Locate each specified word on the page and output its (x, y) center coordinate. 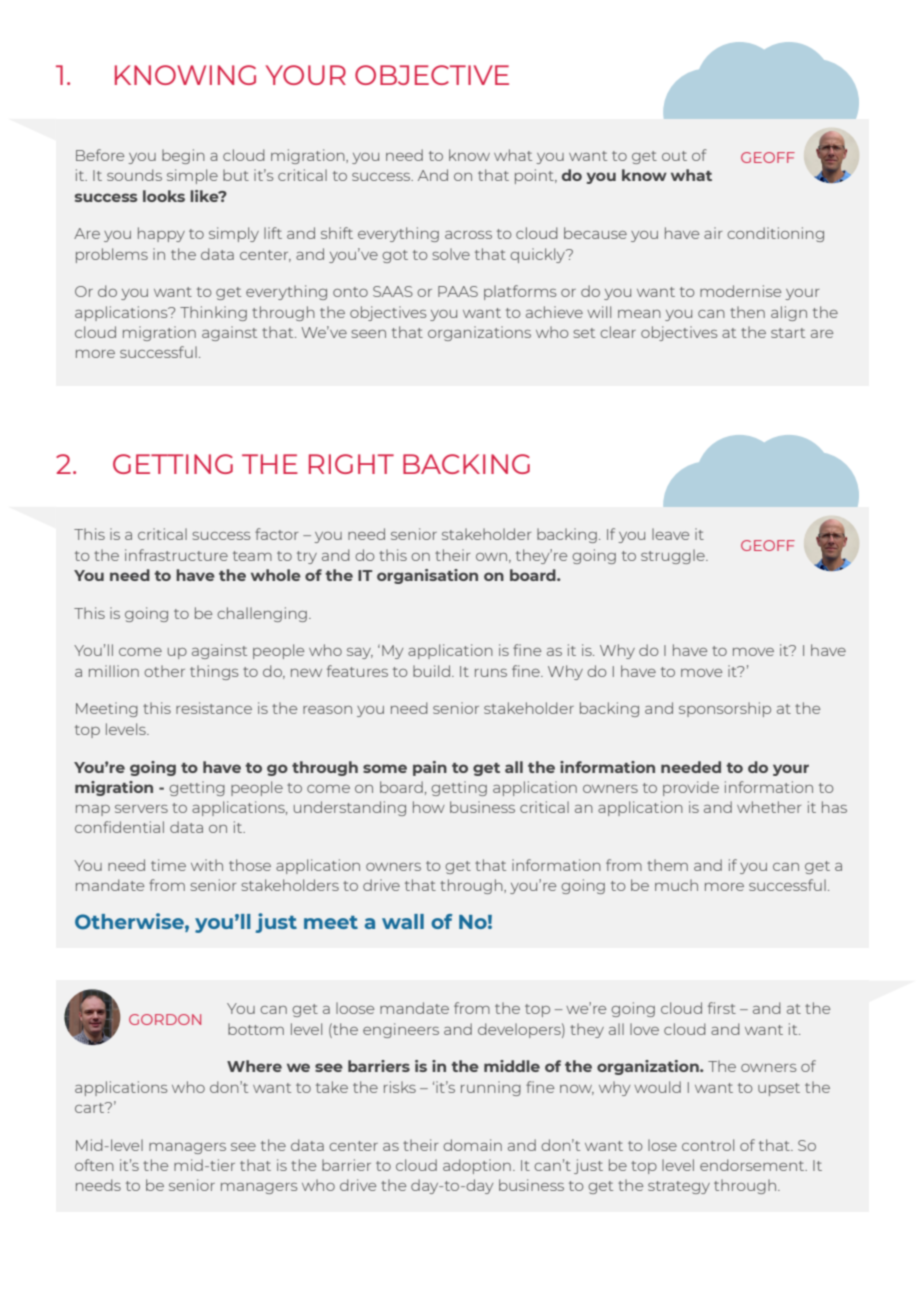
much (676, 885)
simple (192, 176)
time (168, 865)
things (214, 672)
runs (491, 673)
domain (472, 1145)
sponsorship (725, 709)
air (713, 233)
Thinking (213, 313)
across (468, 235)
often (94, 1165)
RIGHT (351, 464)
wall (403, 921)
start (788, 333)
